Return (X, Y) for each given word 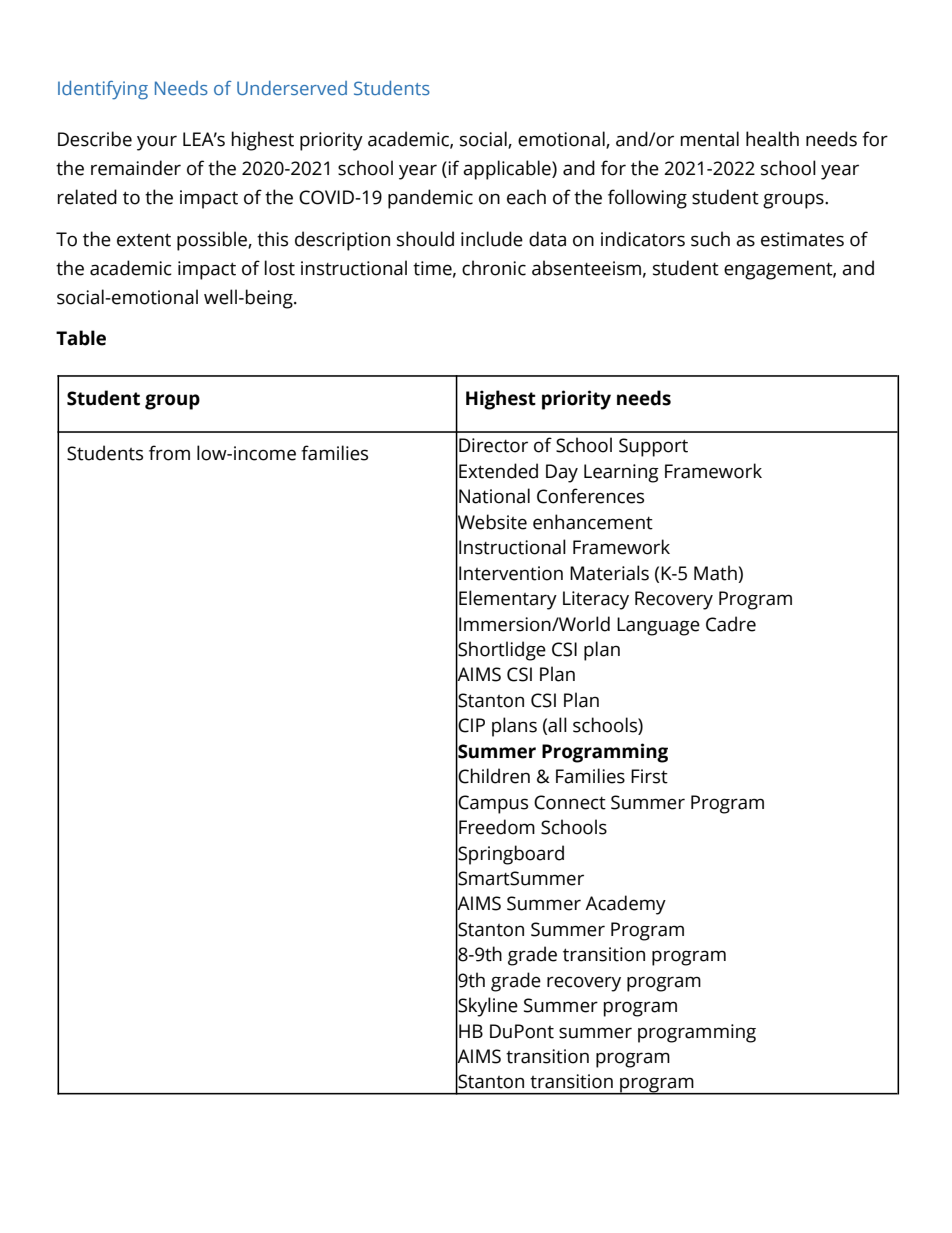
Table (81, 338)
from (169, 453)
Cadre (731, 624)
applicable (508, 170)
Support (653, 447)
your (157, 143)
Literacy (596, 600)
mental (710, 139)
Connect (570, 802)
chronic (494, 268)
